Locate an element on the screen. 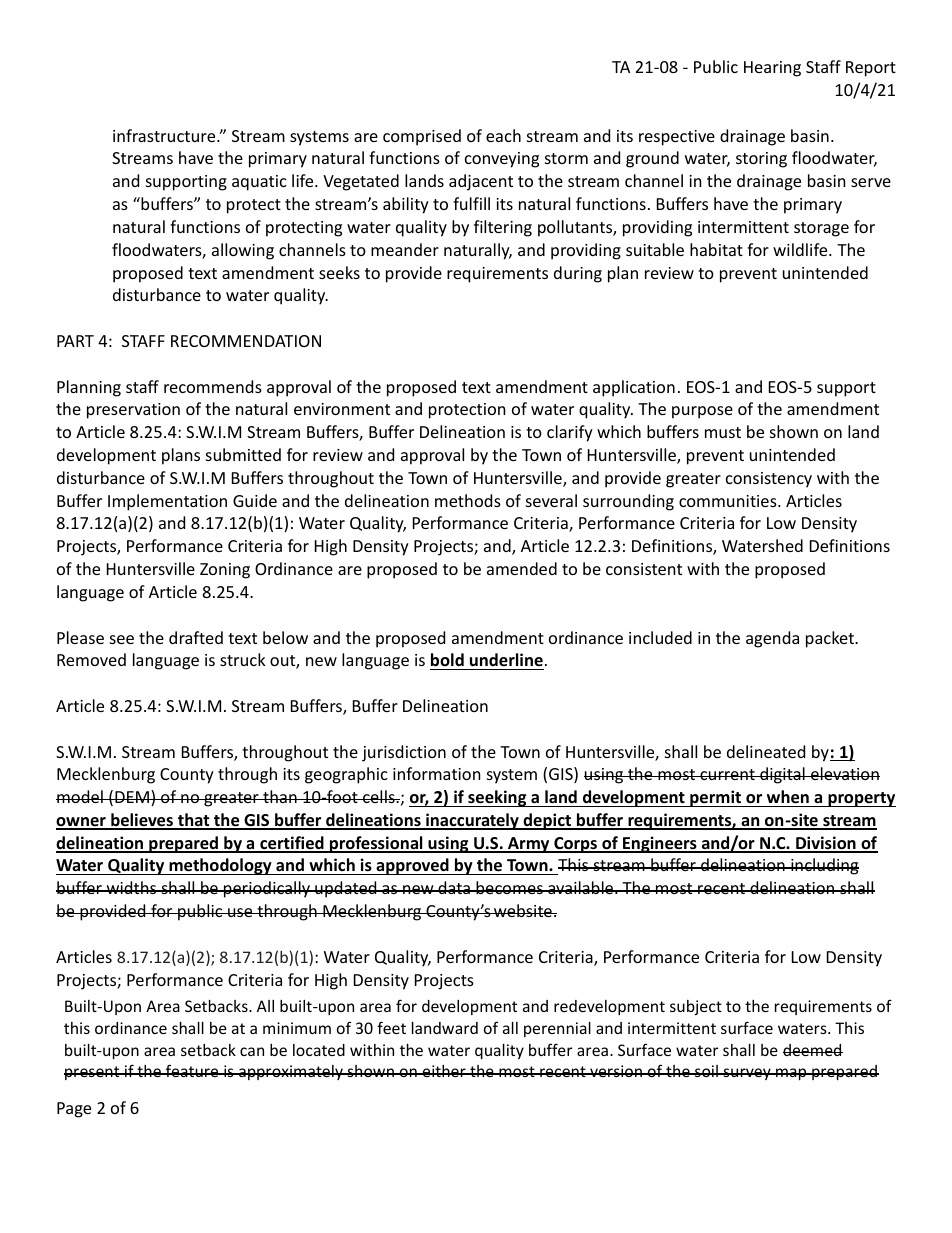 Image resolution: width=952 pixels, height=1233 pixels. consistency is located at coordinates (769, 480).
